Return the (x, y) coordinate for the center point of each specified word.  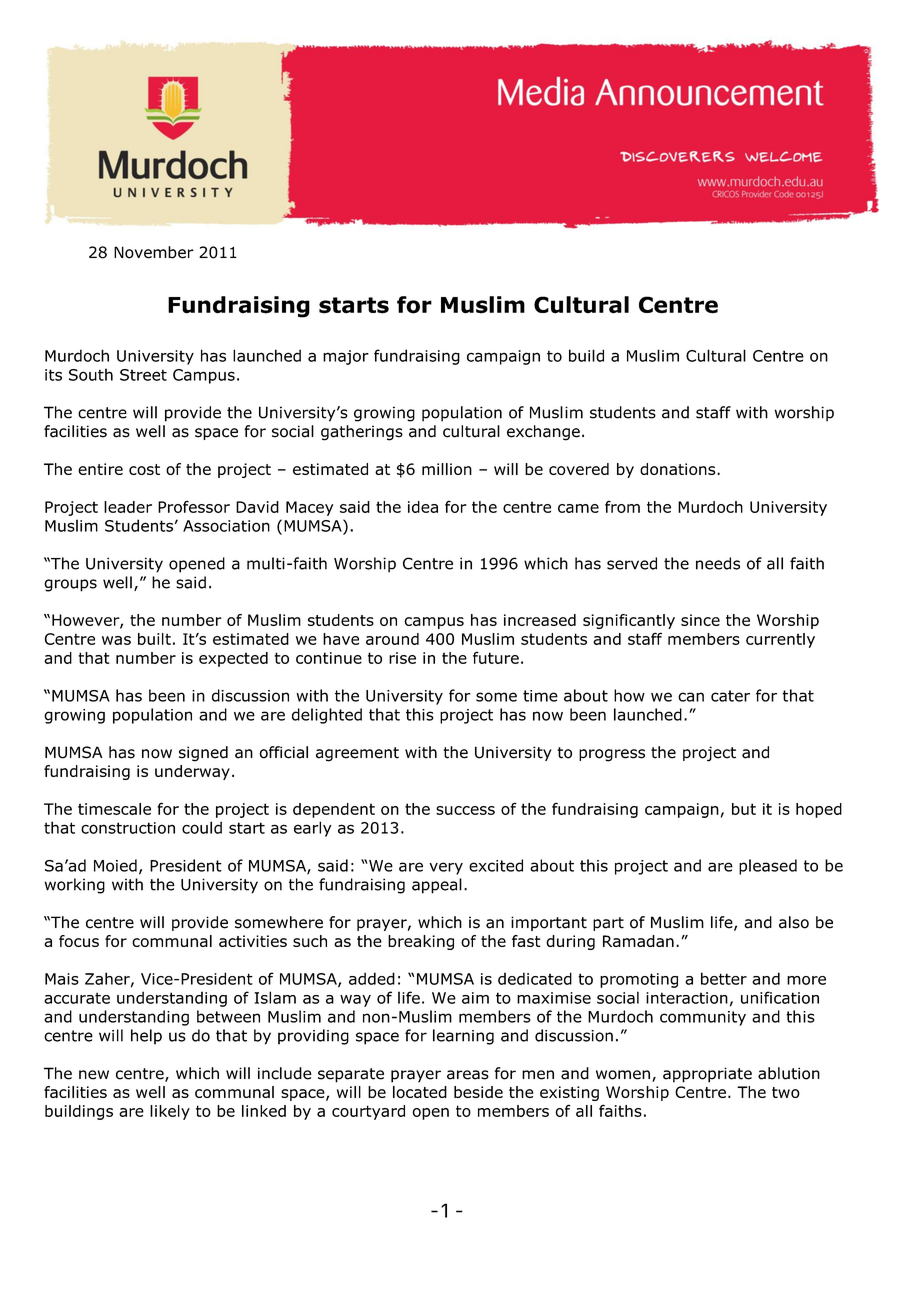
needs (718, 563)
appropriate (707, 1075)
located (420, 1092)
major (346, 357)
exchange (543, 433)
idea (423, 507)
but (744, 809)
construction (128, 828)
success (465, 810)
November (154, 252)
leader (128, 507)
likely (170, 1112)
